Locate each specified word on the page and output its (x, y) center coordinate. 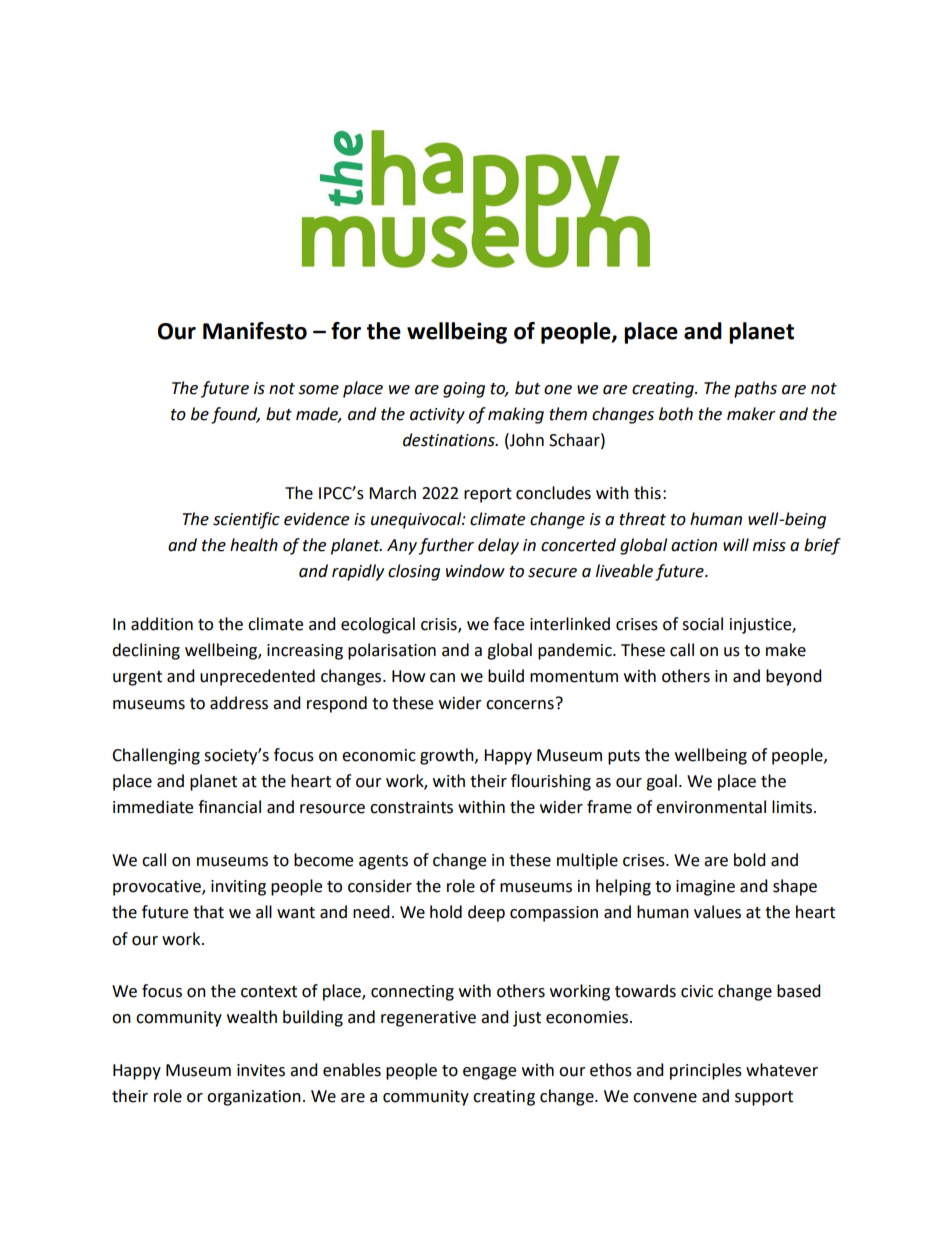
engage (489, 1073)
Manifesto (255, 331)
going (464, 390)
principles (706, 1071)
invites (261, 1070)
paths (755, 389)
